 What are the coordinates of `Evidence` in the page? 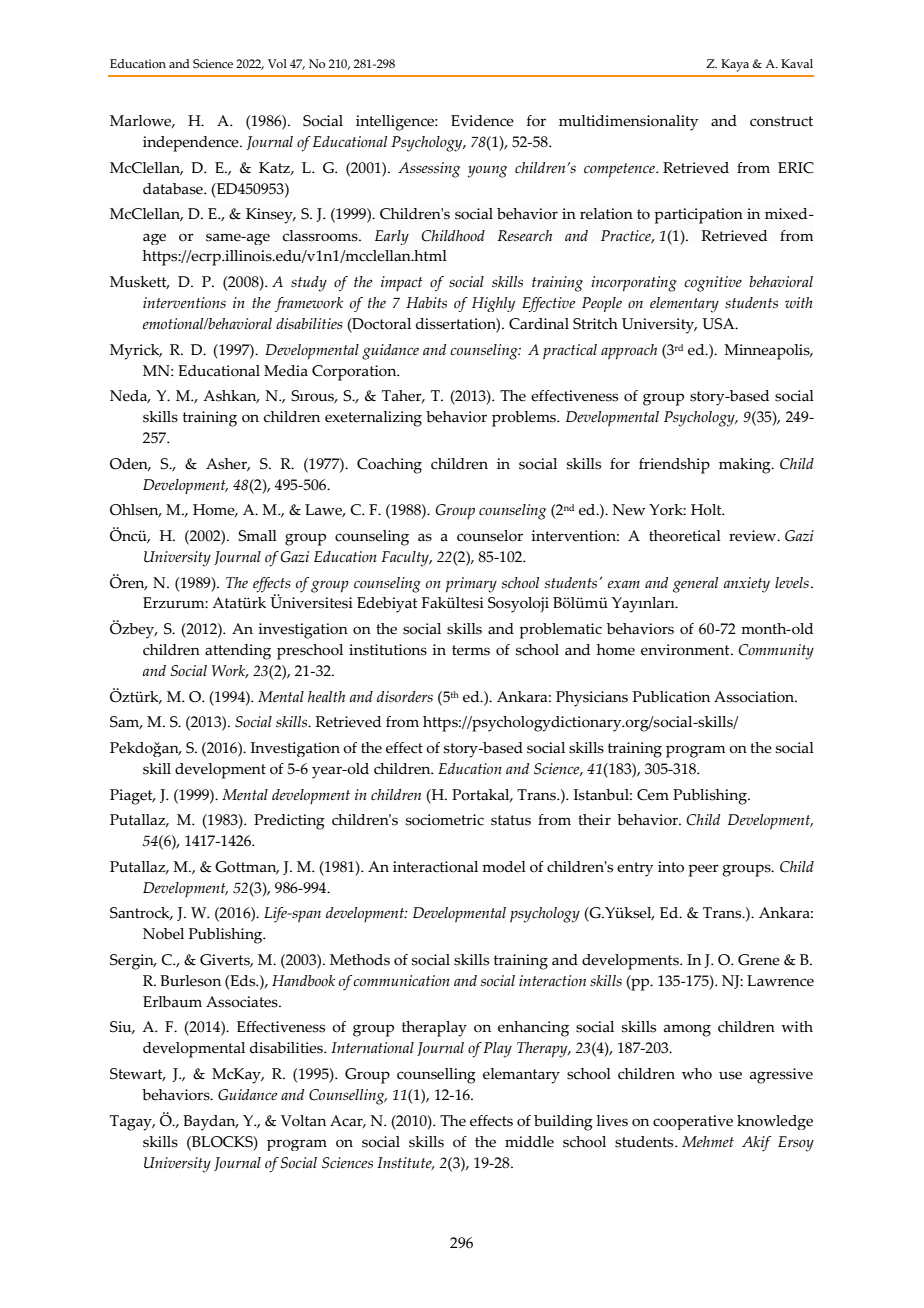 It's located at (482, 121).
